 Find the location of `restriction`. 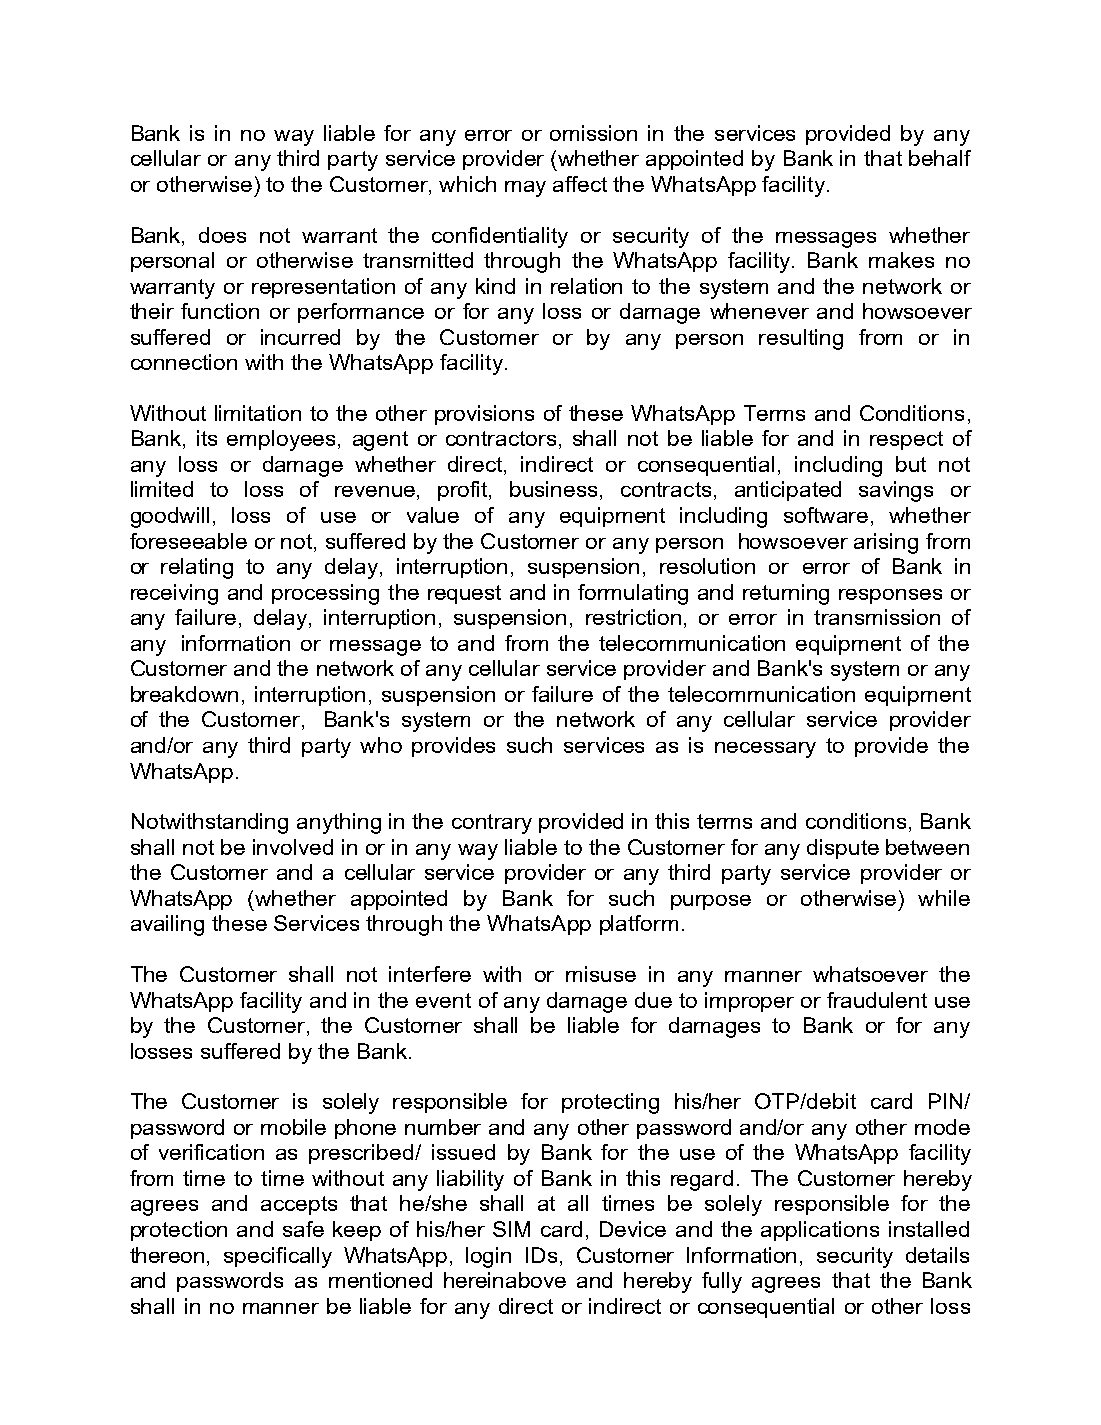

restriction is located at coordinates (633, 617).
